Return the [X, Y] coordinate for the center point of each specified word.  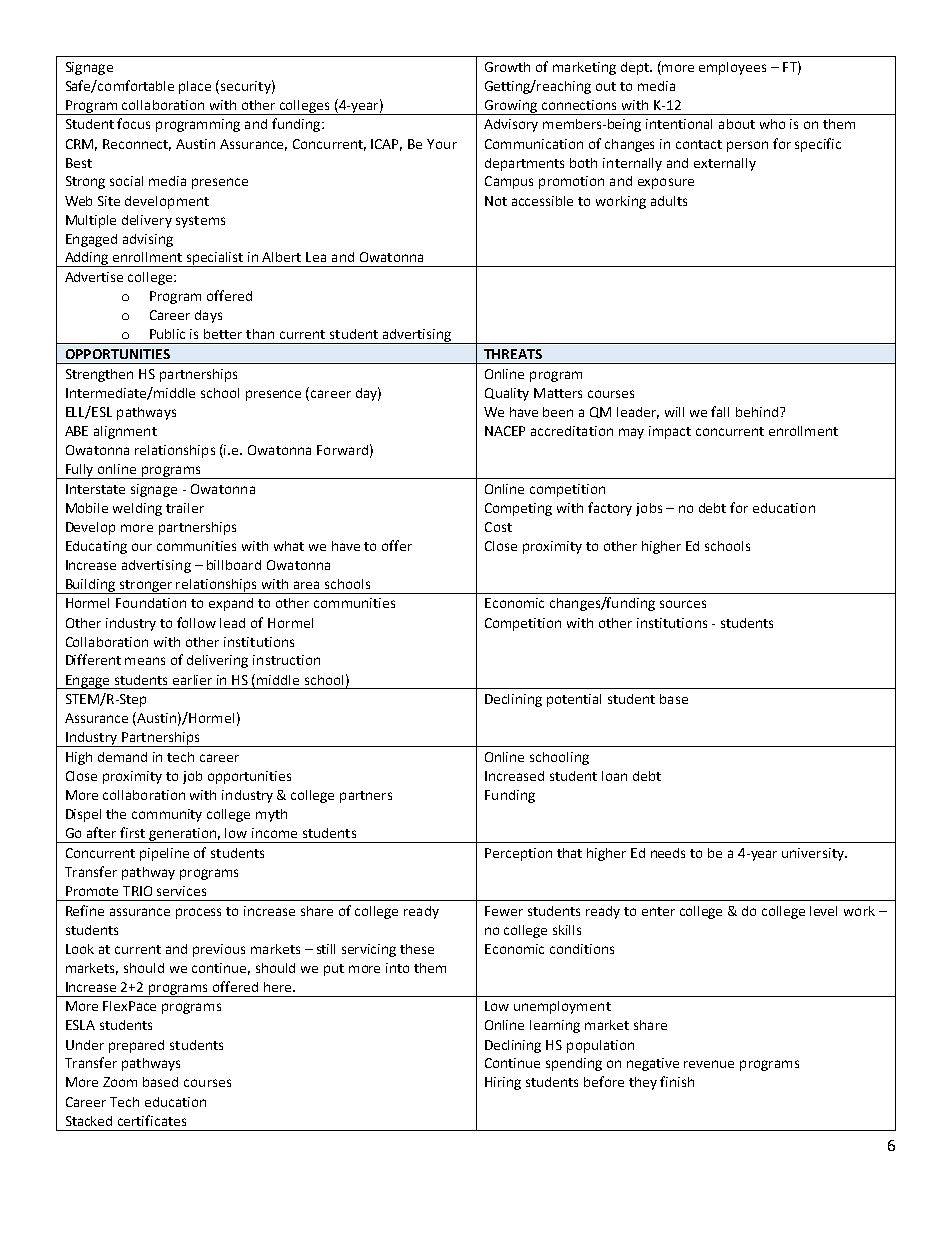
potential [574, 700]
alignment [125, 432]
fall [720, 411]
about [737, 124]
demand [122, 757]
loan [614, 776]
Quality [507, 394]
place [195, 87]
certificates [152, 1120]
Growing [511, 107]
